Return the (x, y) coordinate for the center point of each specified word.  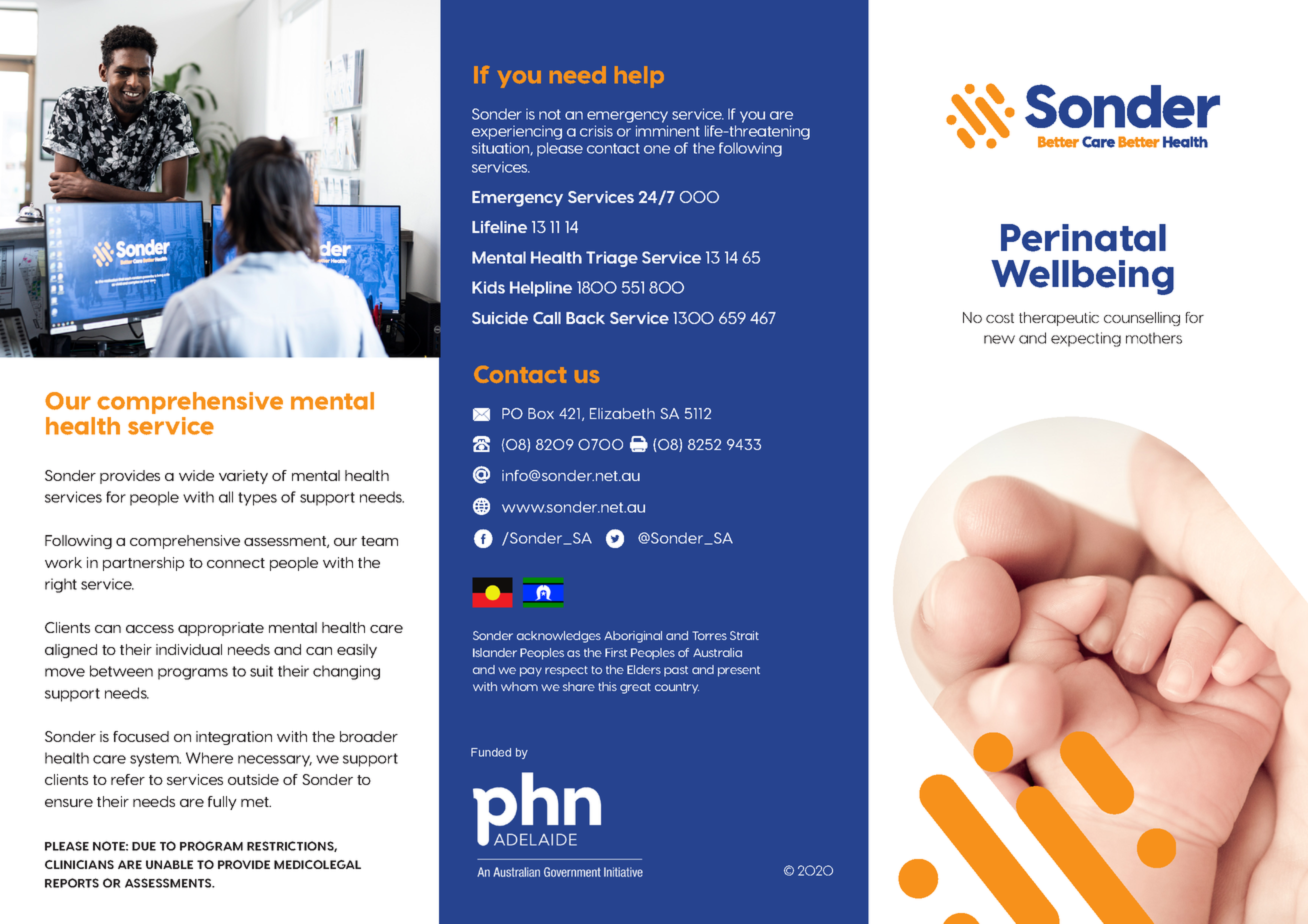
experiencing (517, 132)
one (657, 149)
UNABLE (169, 864)
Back (585, 318)
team (379, 541)
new (999, 339)
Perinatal (1083, 238)
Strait (744, 635)
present (739, 671)
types (257, 499)
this (607, 686)
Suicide (500, 318)
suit (261, 671)
